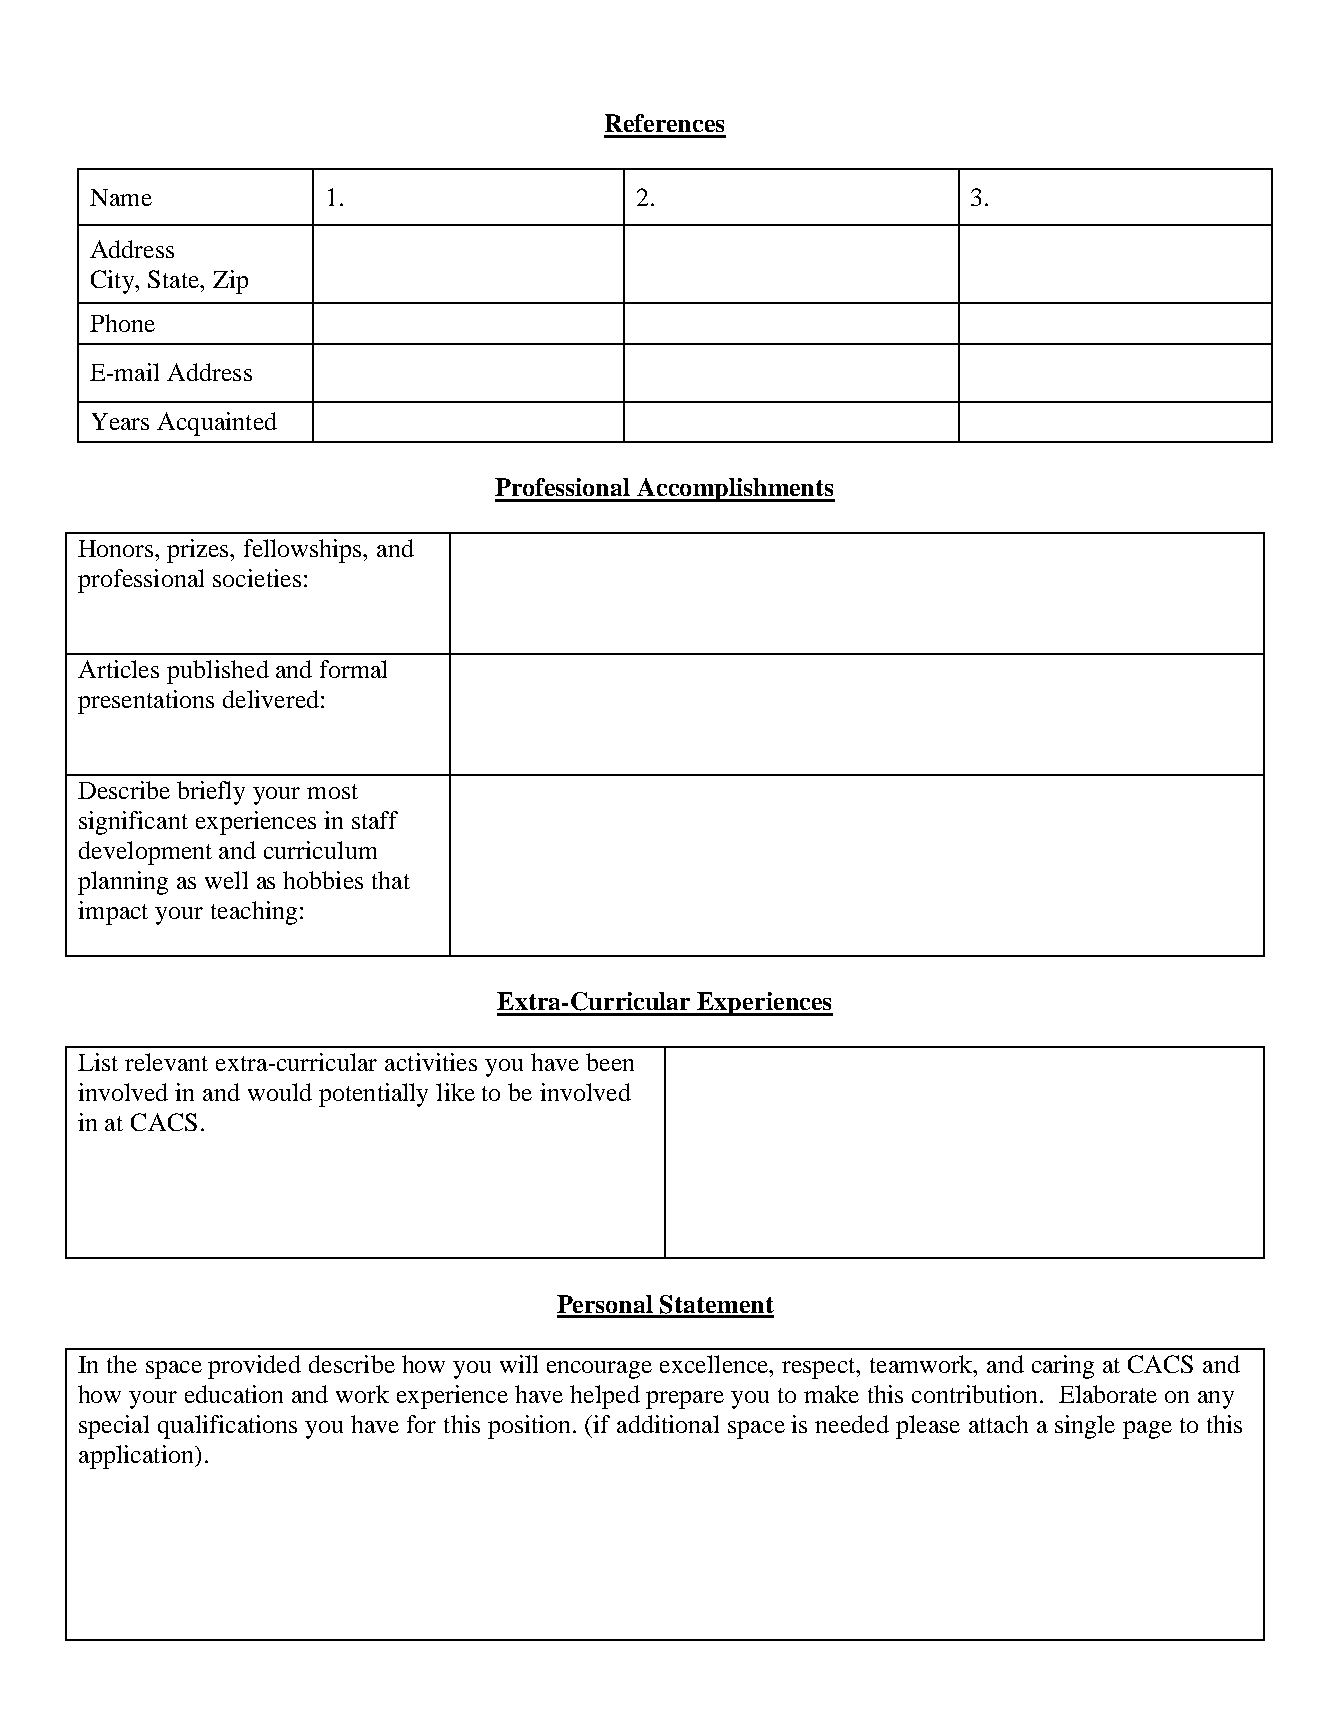 This screenshot has height=1722, width=1330. What do you see at coordinates (1085, 1427) in the screenshot?
I see `single` at bounding box center [1085, 1427].
